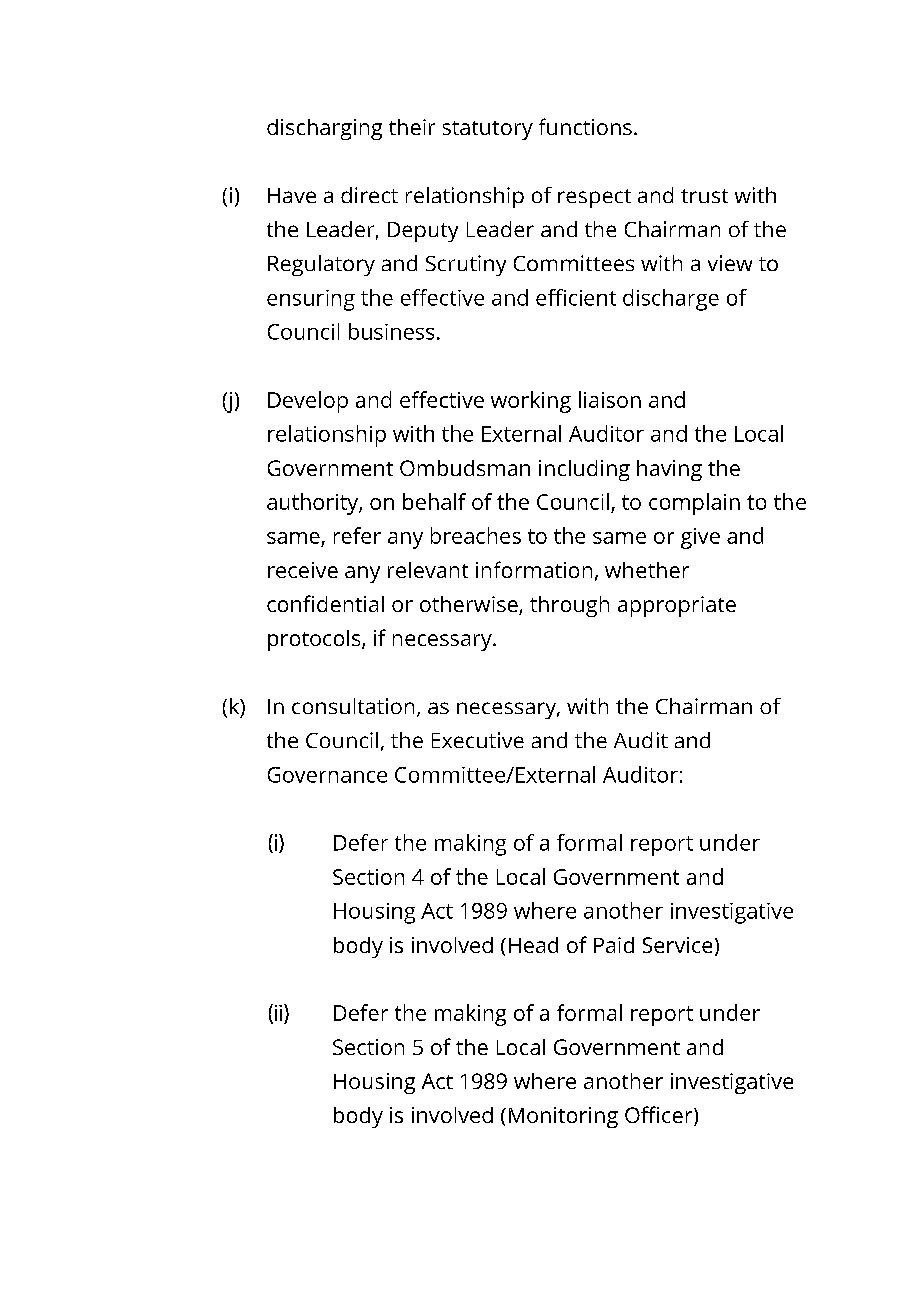  What do you see at coordinates (325, 603) in the screenshot?
I see `confidential` at bounding box center [325, 603].
